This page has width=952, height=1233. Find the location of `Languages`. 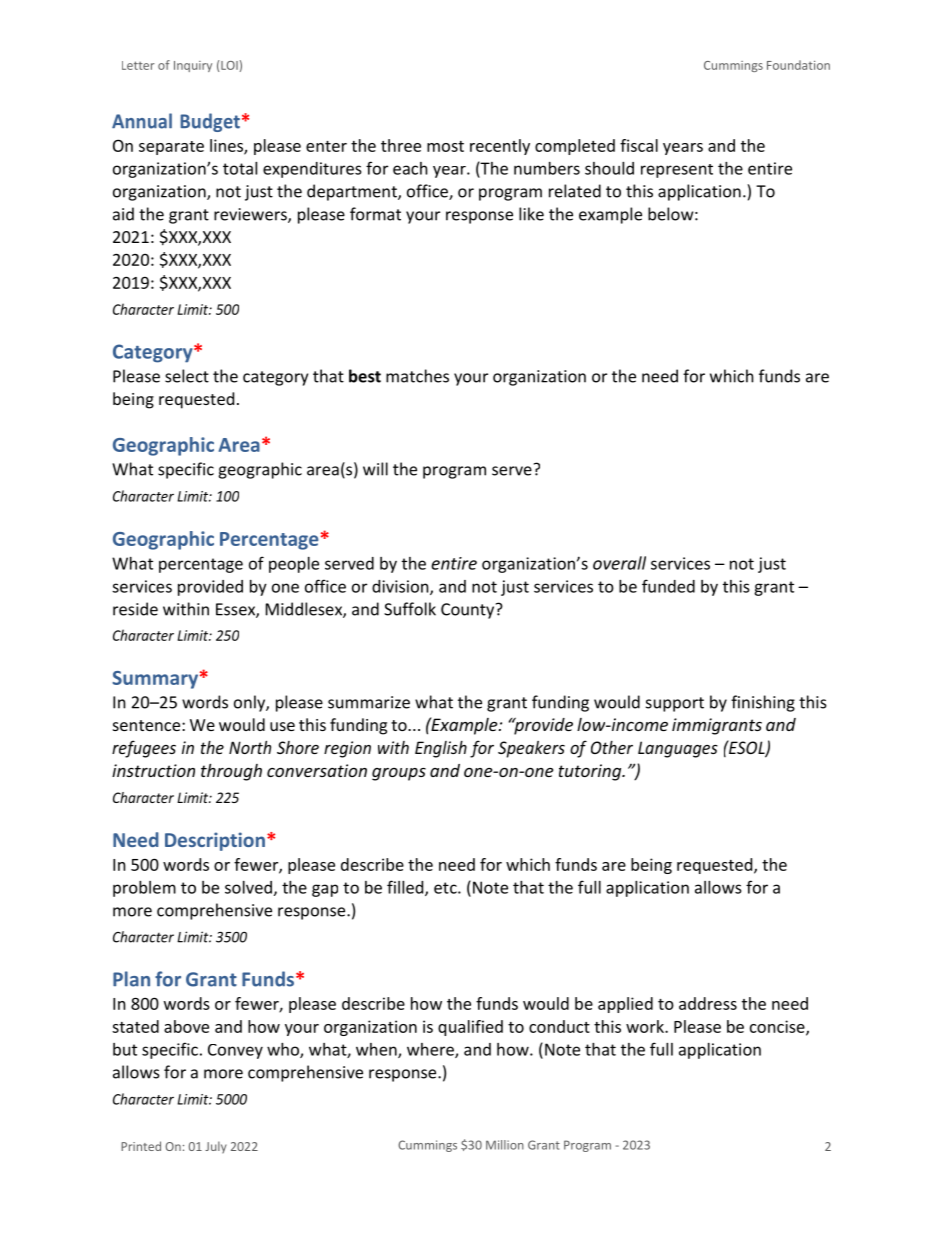

Languages is located at coordinates (678, 749).
